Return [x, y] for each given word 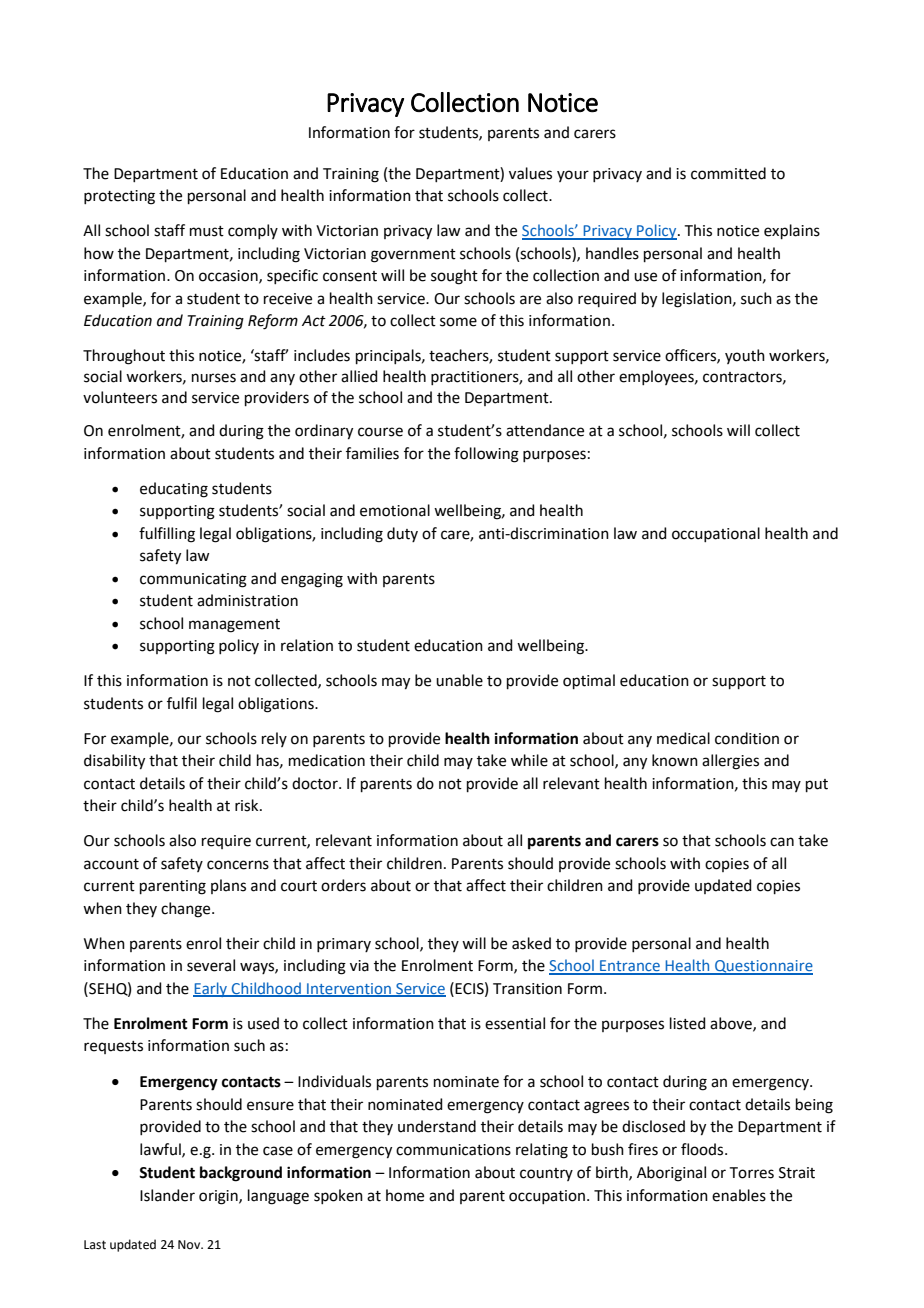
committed [728, 173]
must [207, 231]
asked [531, 943]
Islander [167, 1195]
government [413, 256]
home [405, 1195]
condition [747, 738]
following [486, 455]
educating [174, 490]
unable [459, 680]
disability [114, 762]
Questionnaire [763, 967]
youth [745, 356]
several [211, 965]
